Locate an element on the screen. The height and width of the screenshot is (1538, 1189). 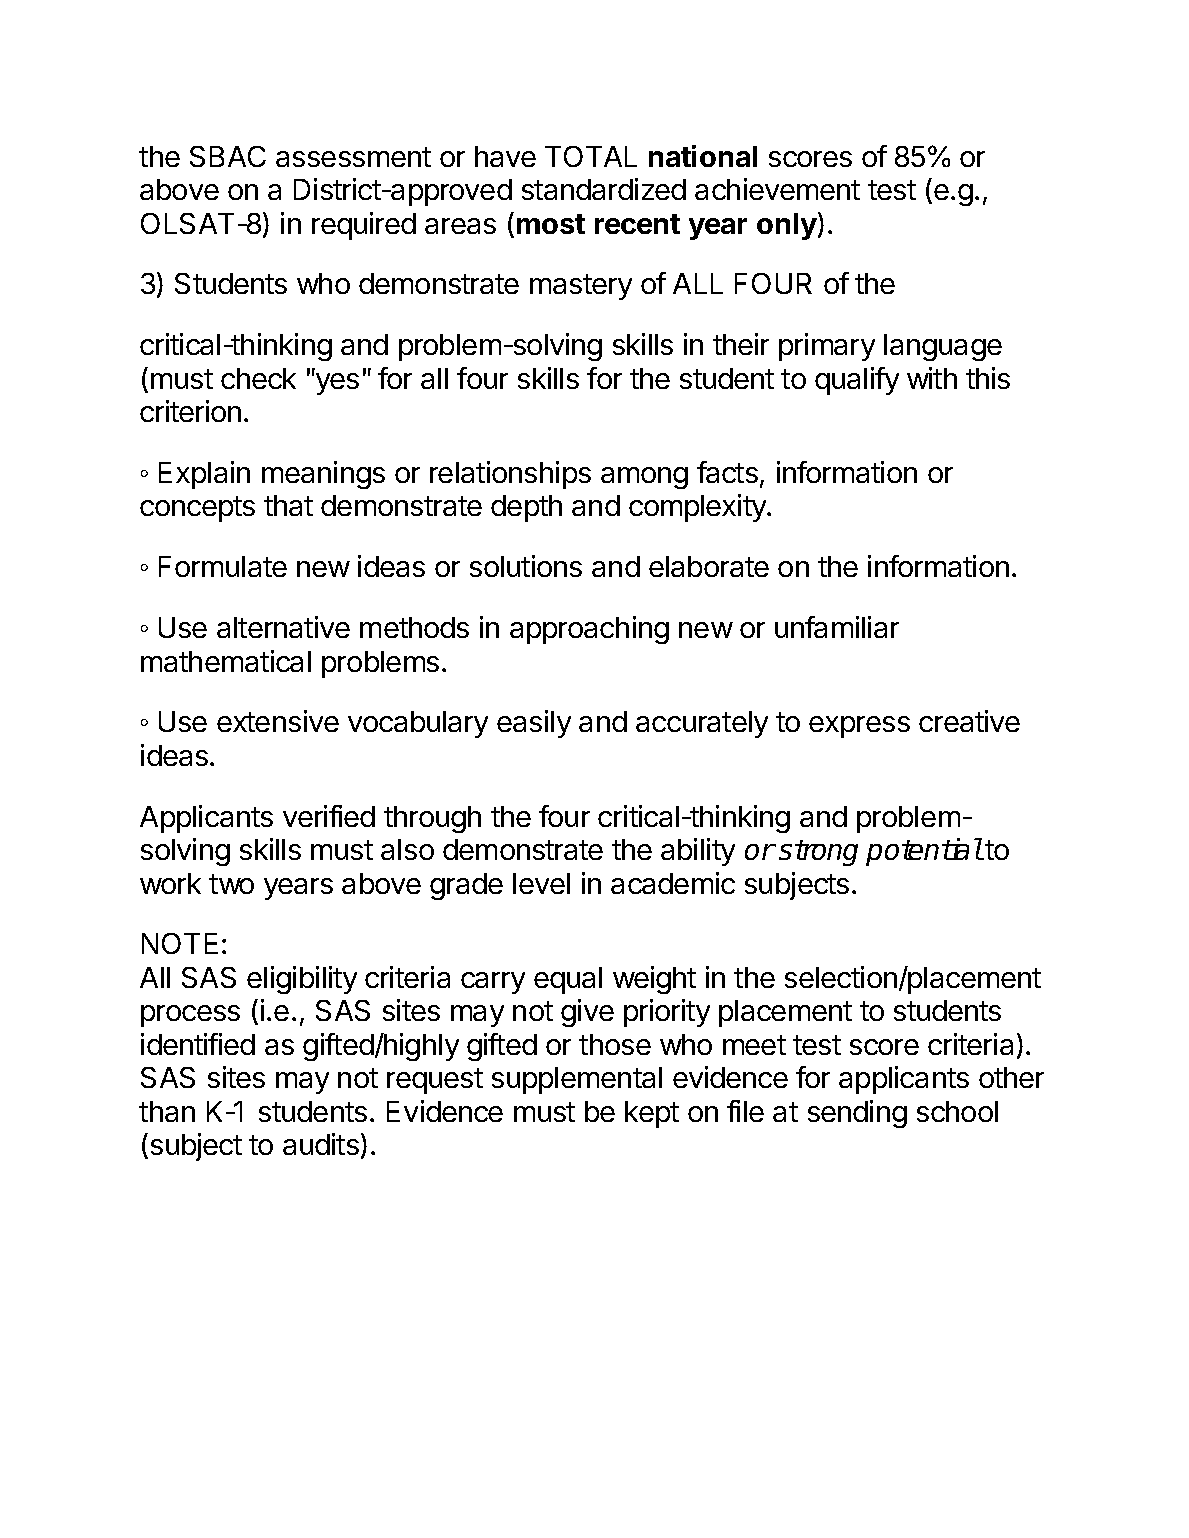
approaching is located at coordinates (589, 630).
